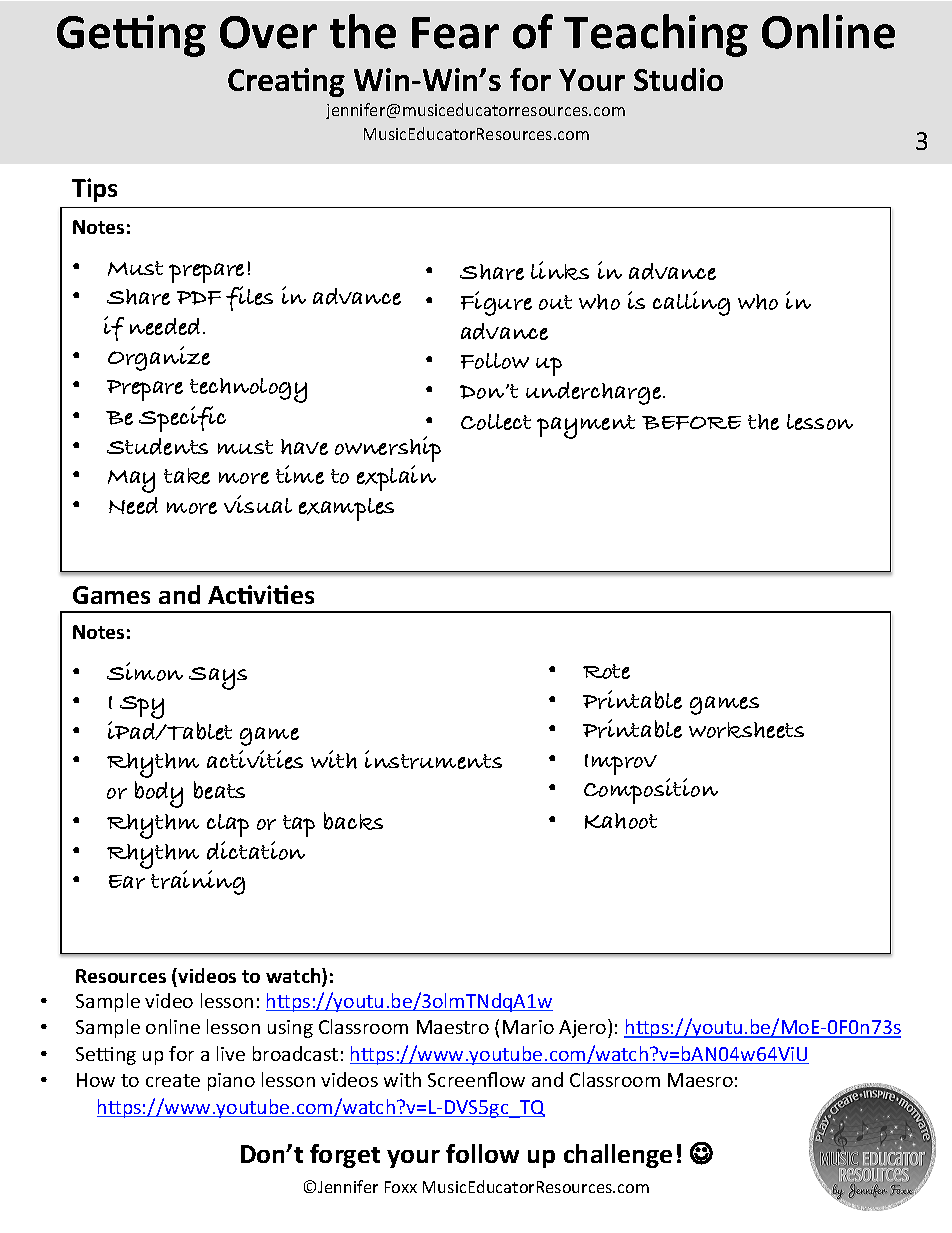  Describe the element at coordinates (651, 791) in the screenshot. I see `Composition` at that location.
